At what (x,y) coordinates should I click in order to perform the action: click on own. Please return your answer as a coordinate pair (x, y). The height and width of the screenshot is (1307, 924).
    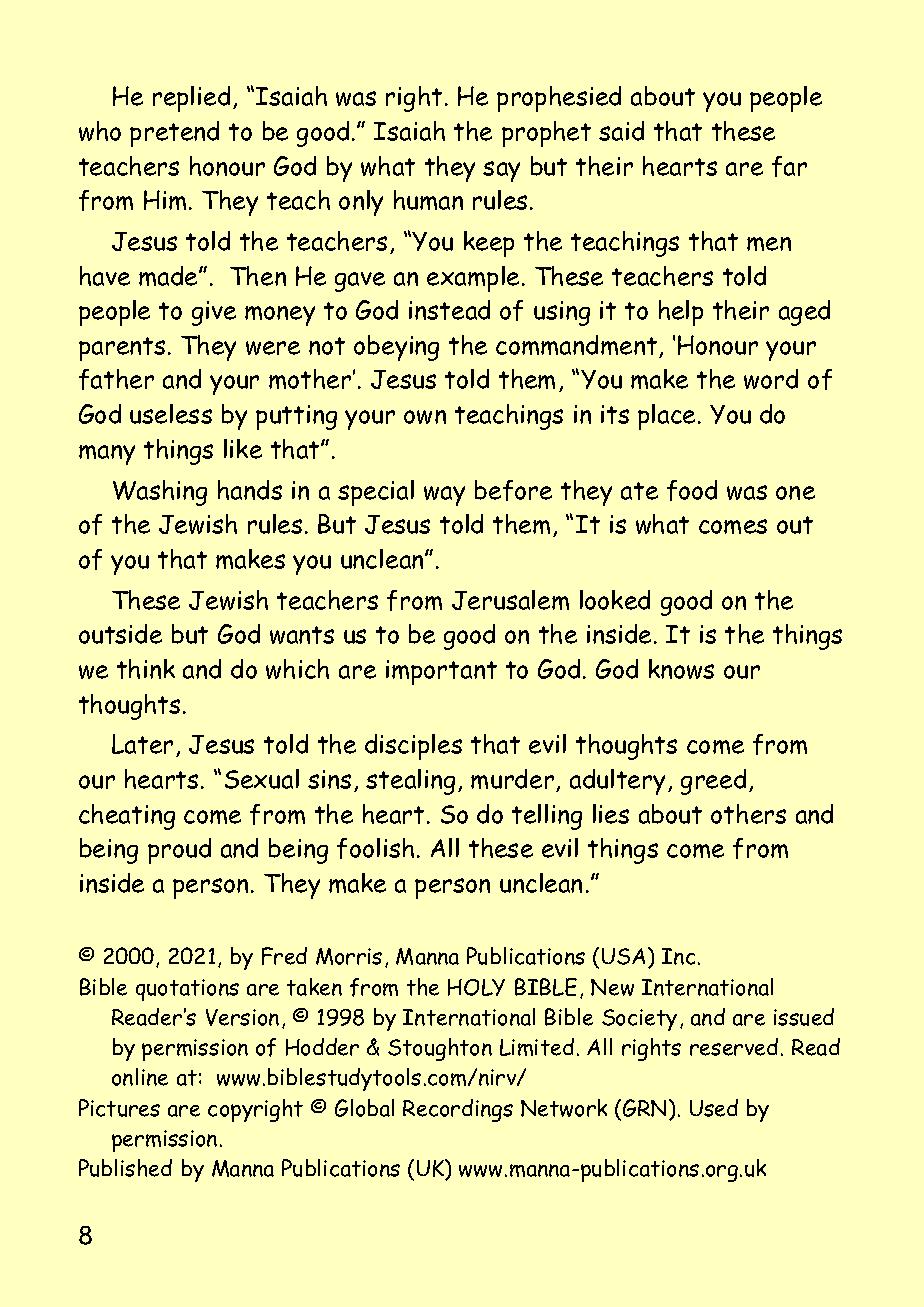
    Looking at the image, I should click on (425, 417).
